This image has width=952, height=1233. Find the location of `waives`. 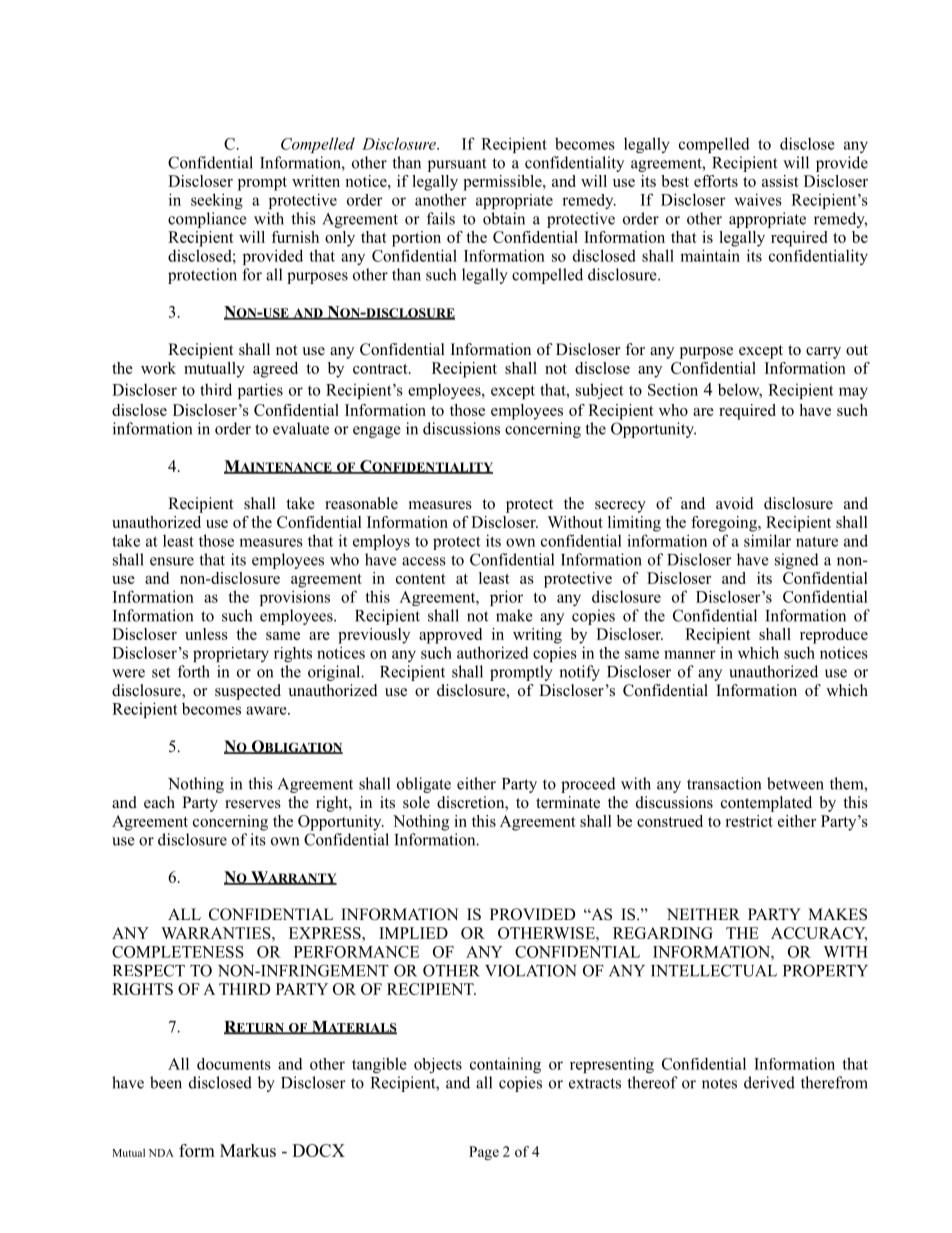

waives is located at coordinates (758, 199).
